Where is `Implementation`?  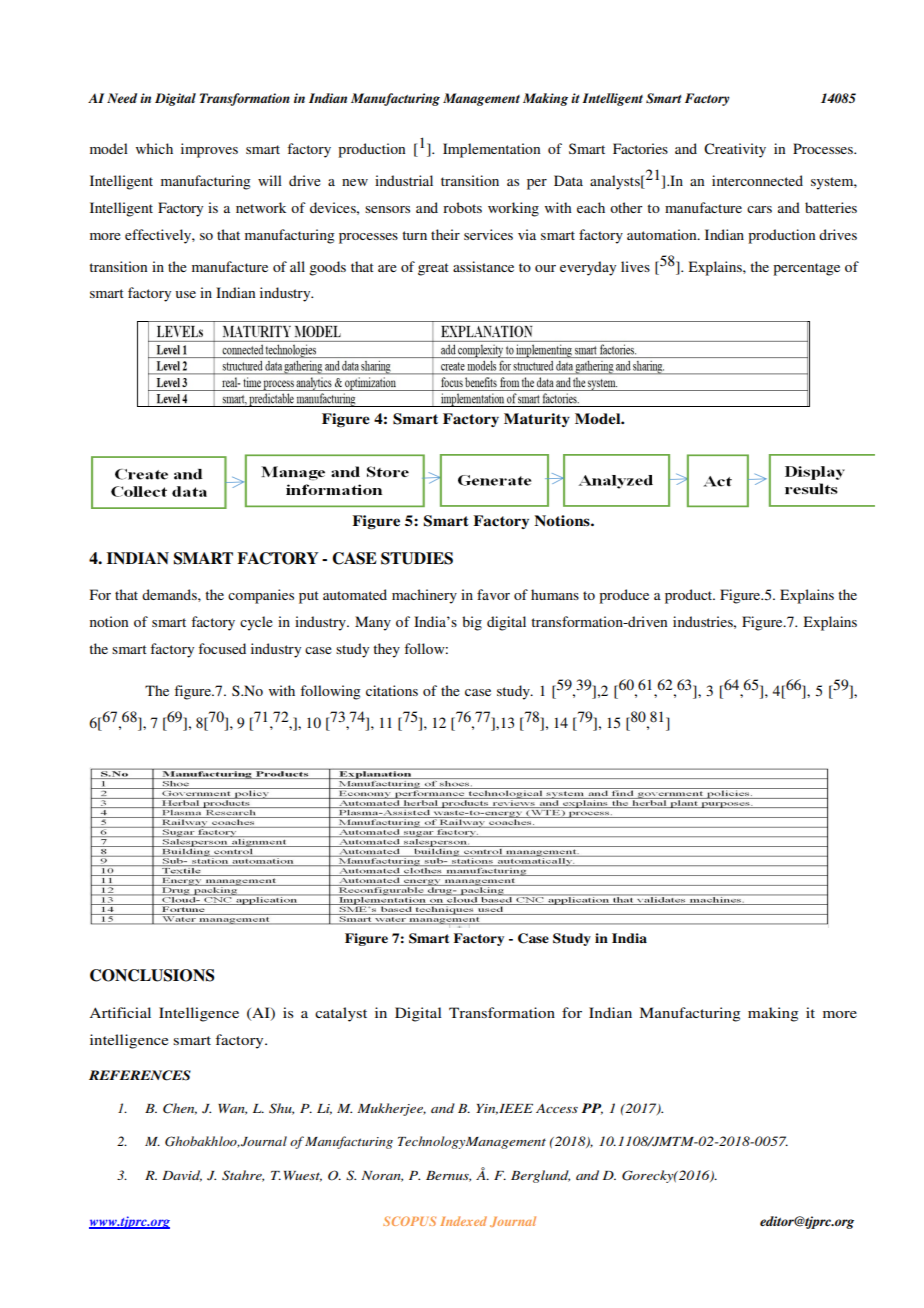
Implementation is located at coordinates (491, 150).
